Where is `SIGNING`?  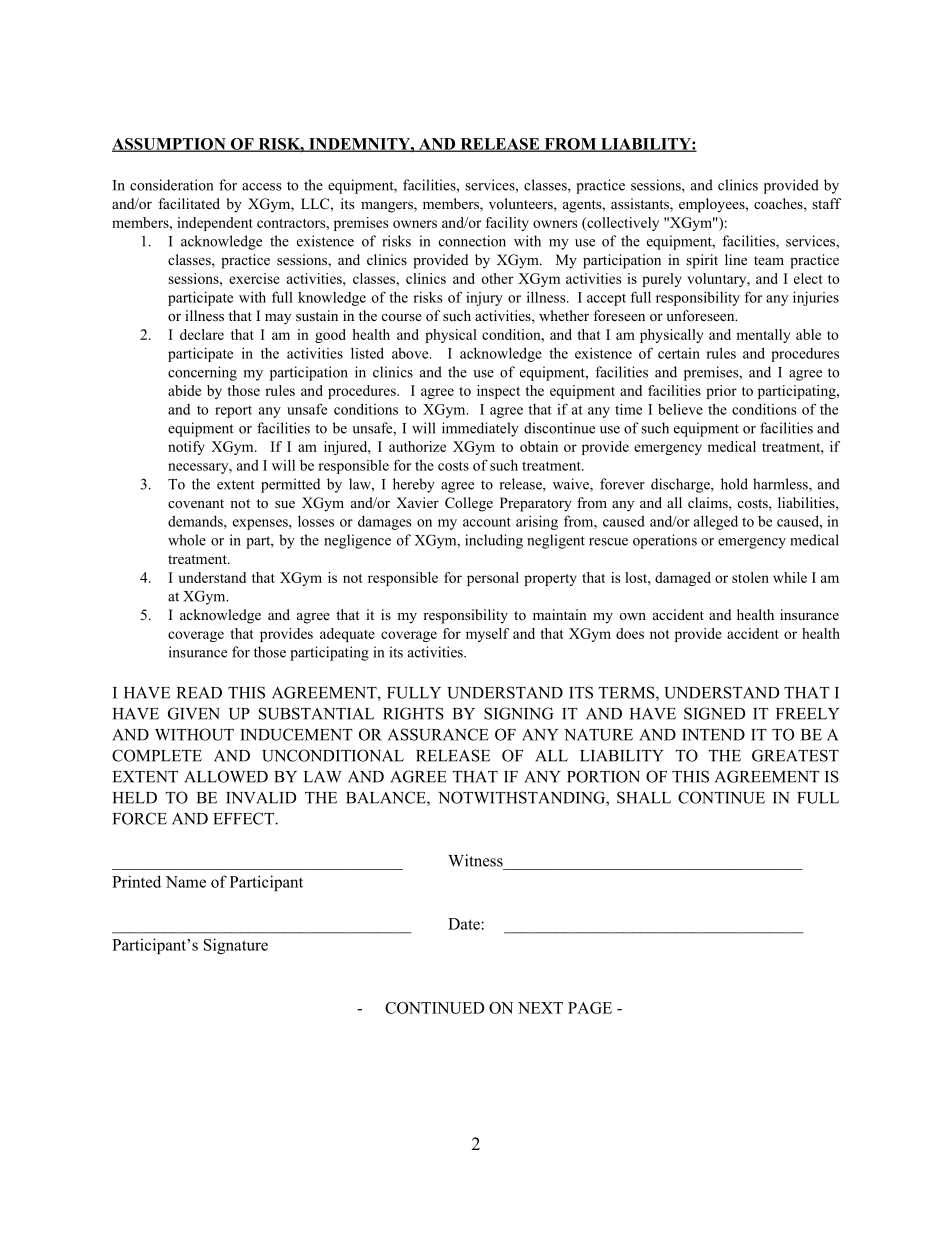 SIGNING is located at coordinates (519, 713).
